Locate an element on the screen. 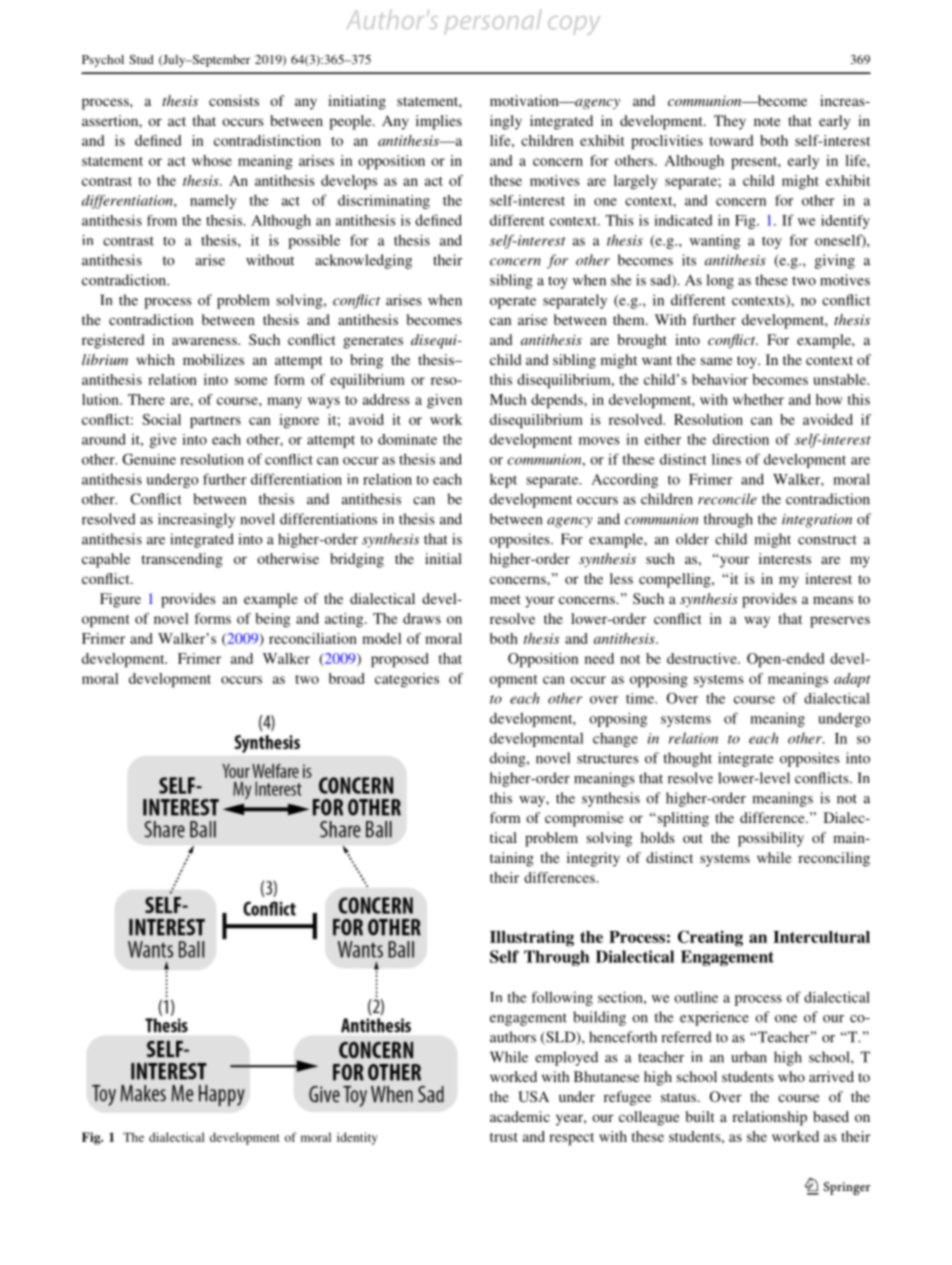 The width and height of the screenshot is (952, 1265). long is located at coordinates (720, 281).
